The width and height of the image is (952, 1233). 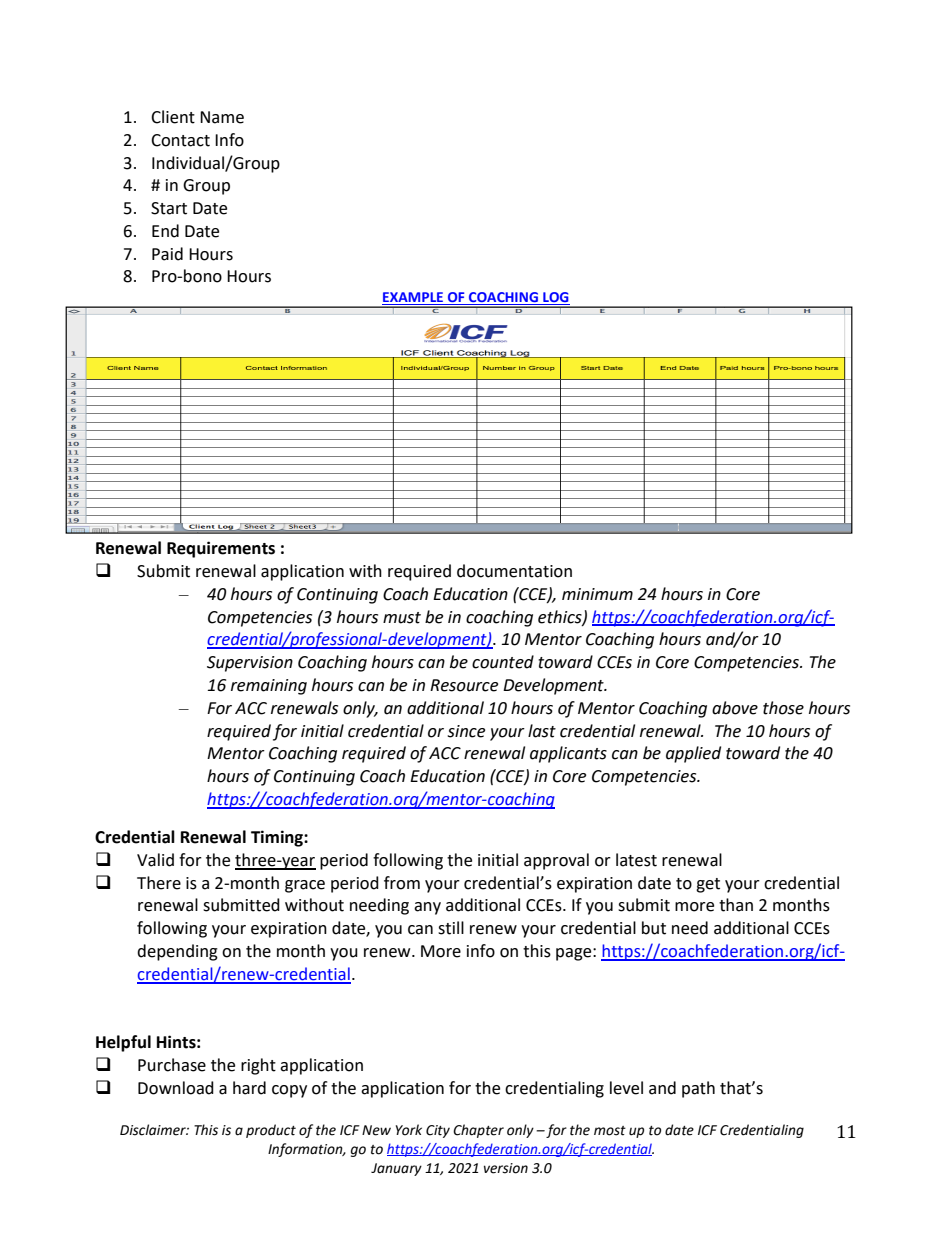 I want to click on Name, so click(x=222, y=117).
